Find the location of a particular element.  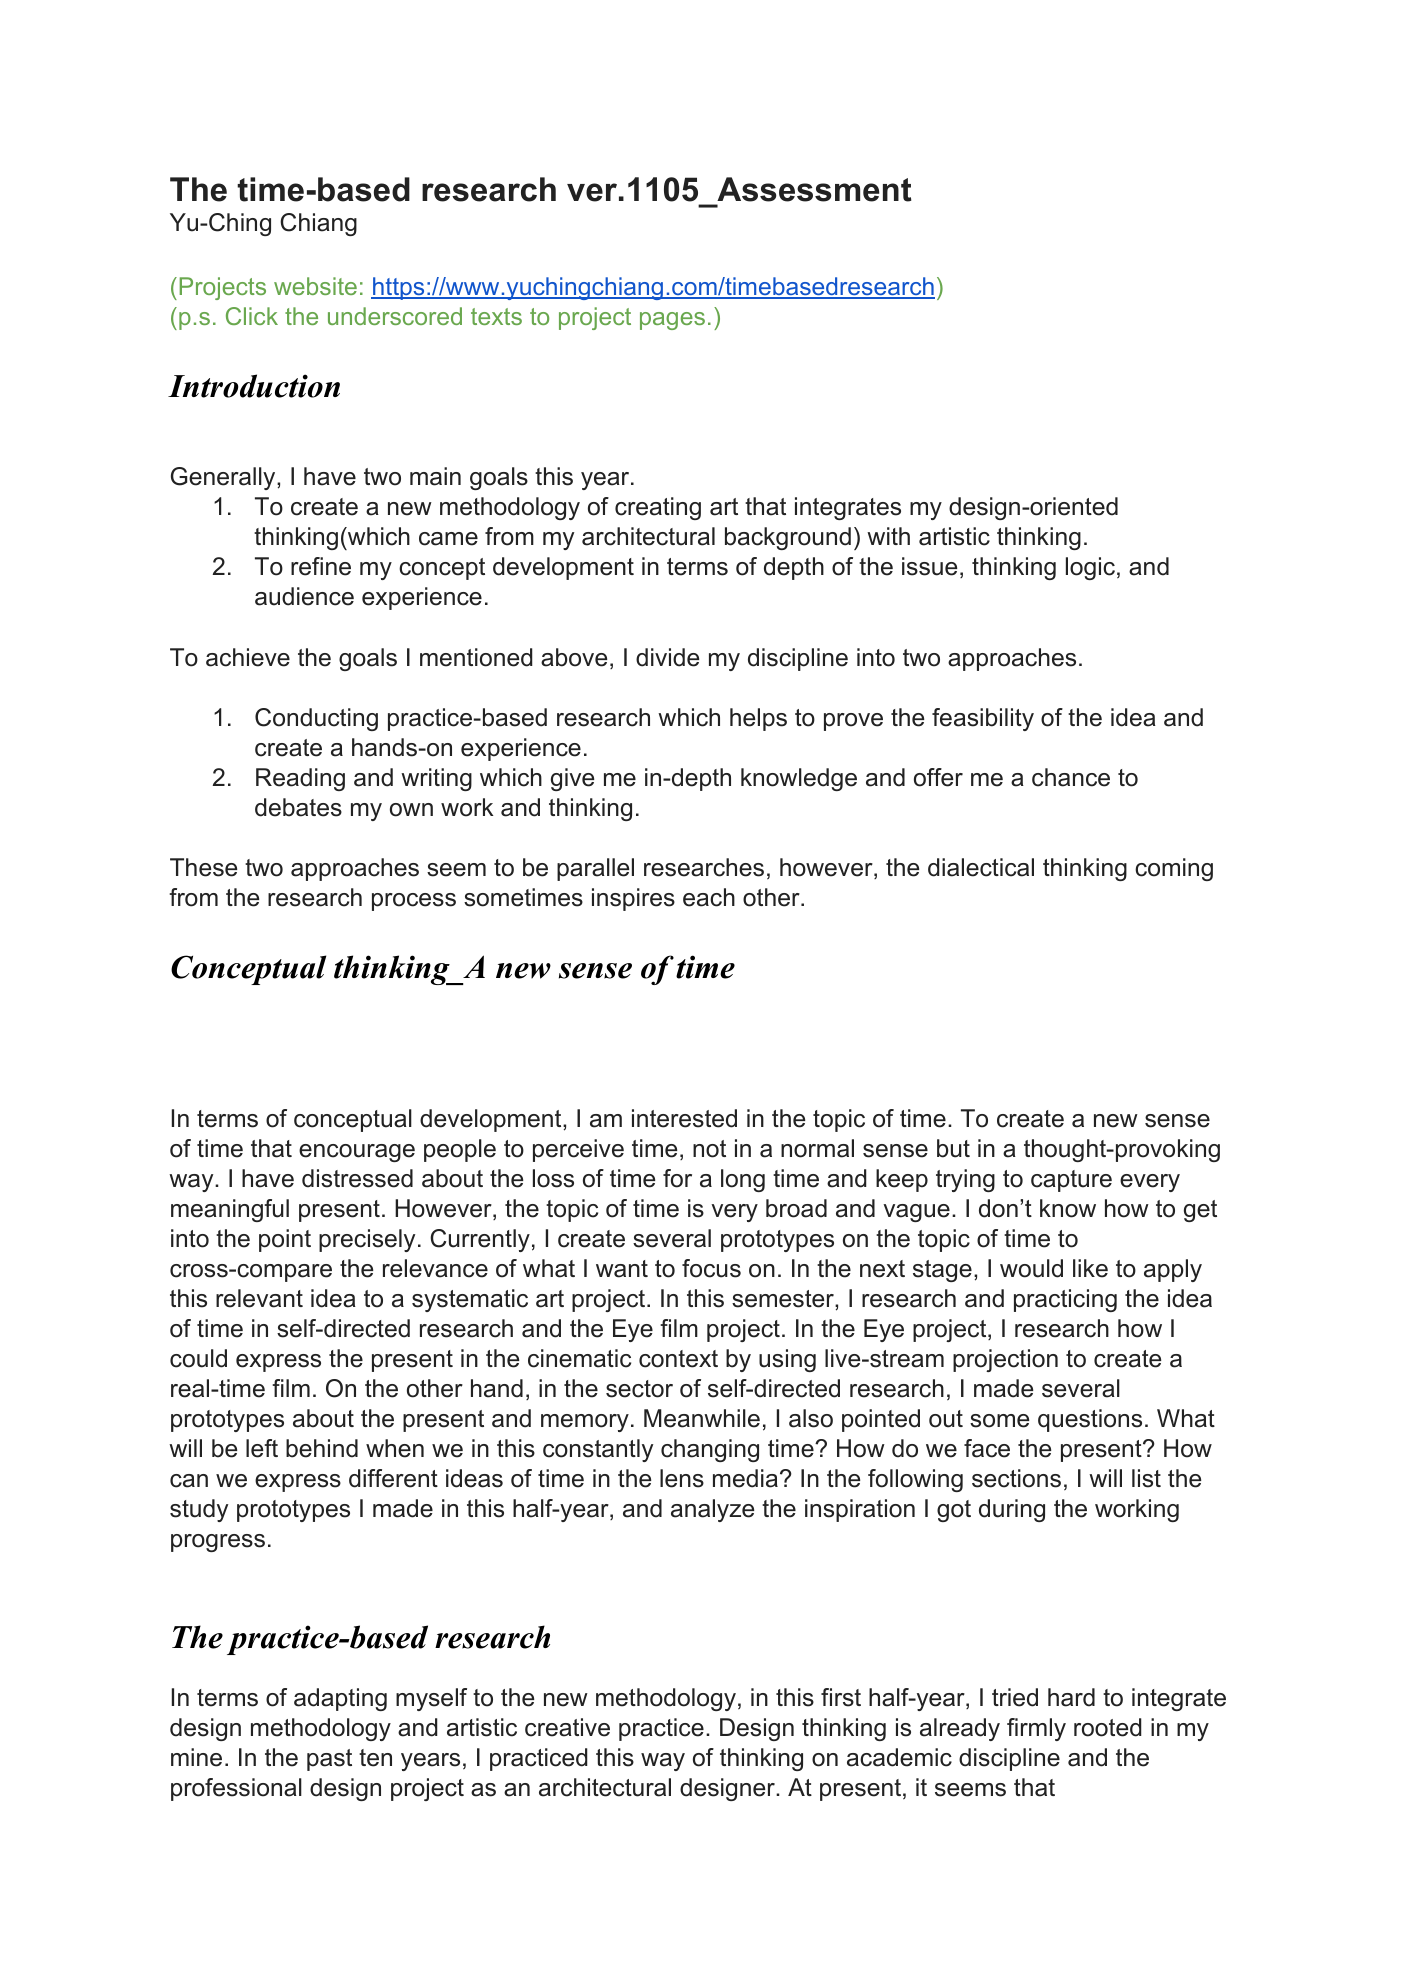

past is located at coordinates (329, 1760).
